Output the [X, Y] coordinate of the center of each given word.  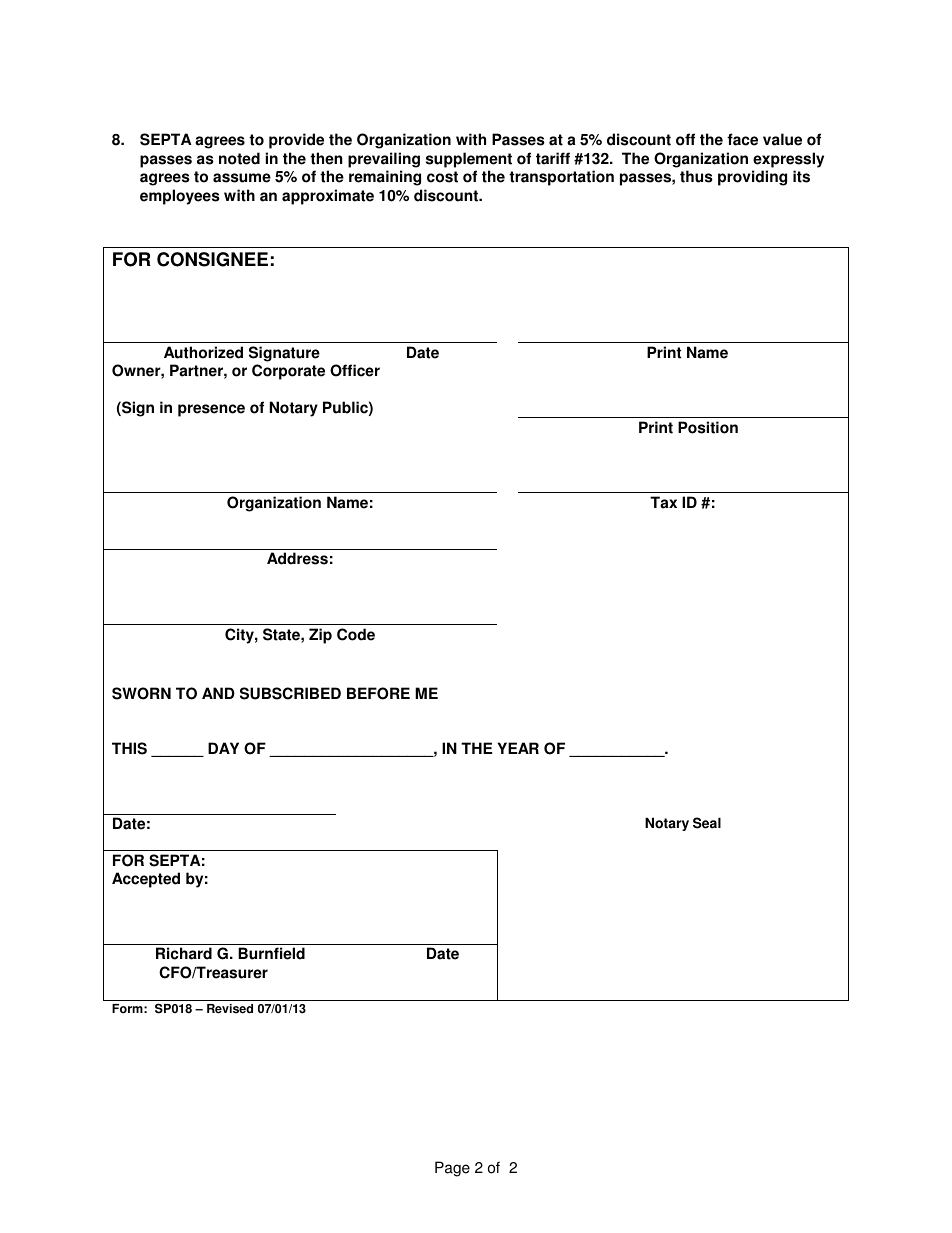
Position [708, 427]
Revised [230, 1009]
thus [696, 176]
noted [239, 158]
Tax [663, 502]
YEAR [518, 748]
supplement [469, 160]
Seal [707, 823]
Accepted [146, 880]
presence [211, 410]
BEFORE [378, 693]
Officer [355, 370]
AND [218, 693]
